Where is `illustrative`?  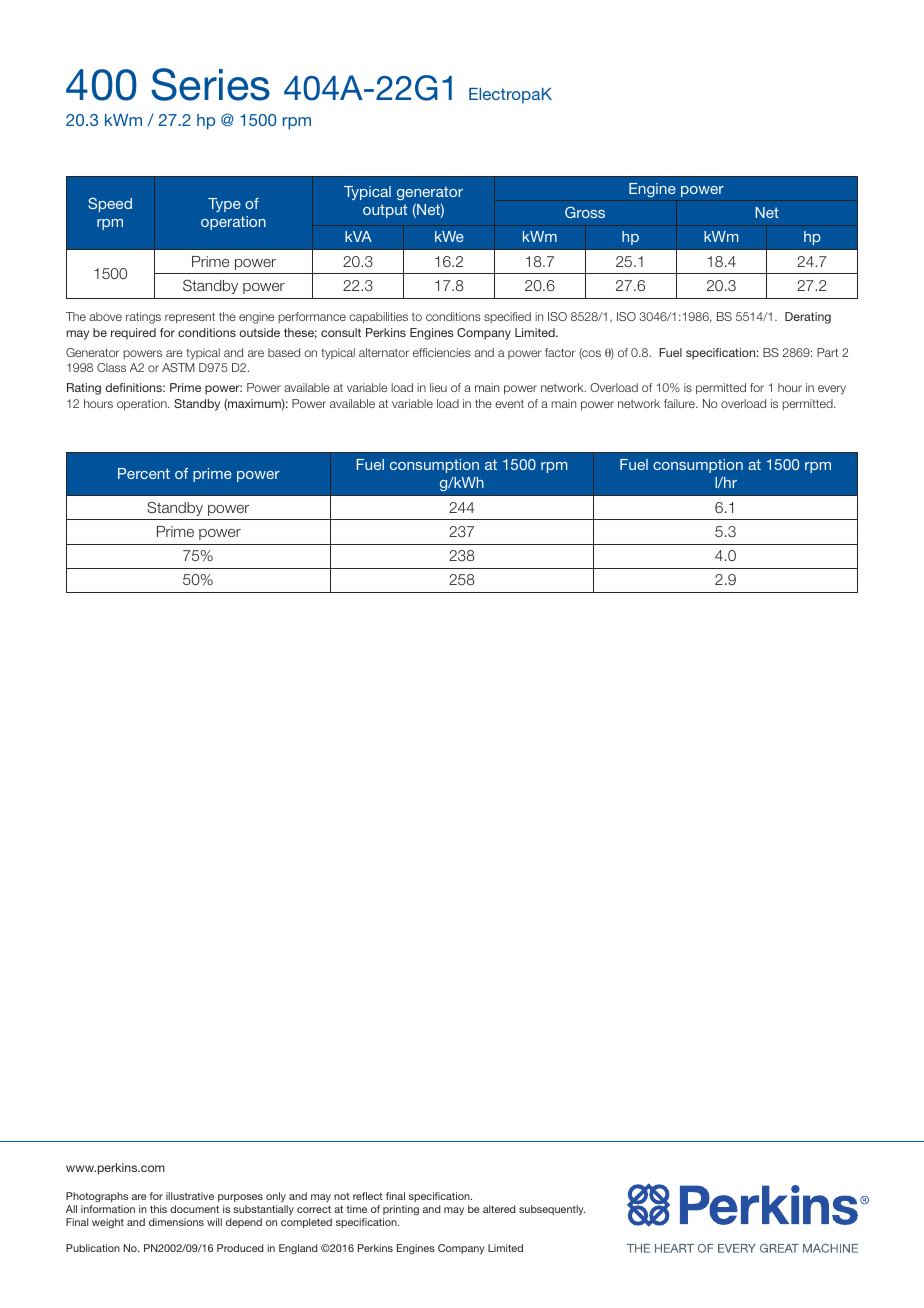
illustrative is located at coordinates (190, 1196).
